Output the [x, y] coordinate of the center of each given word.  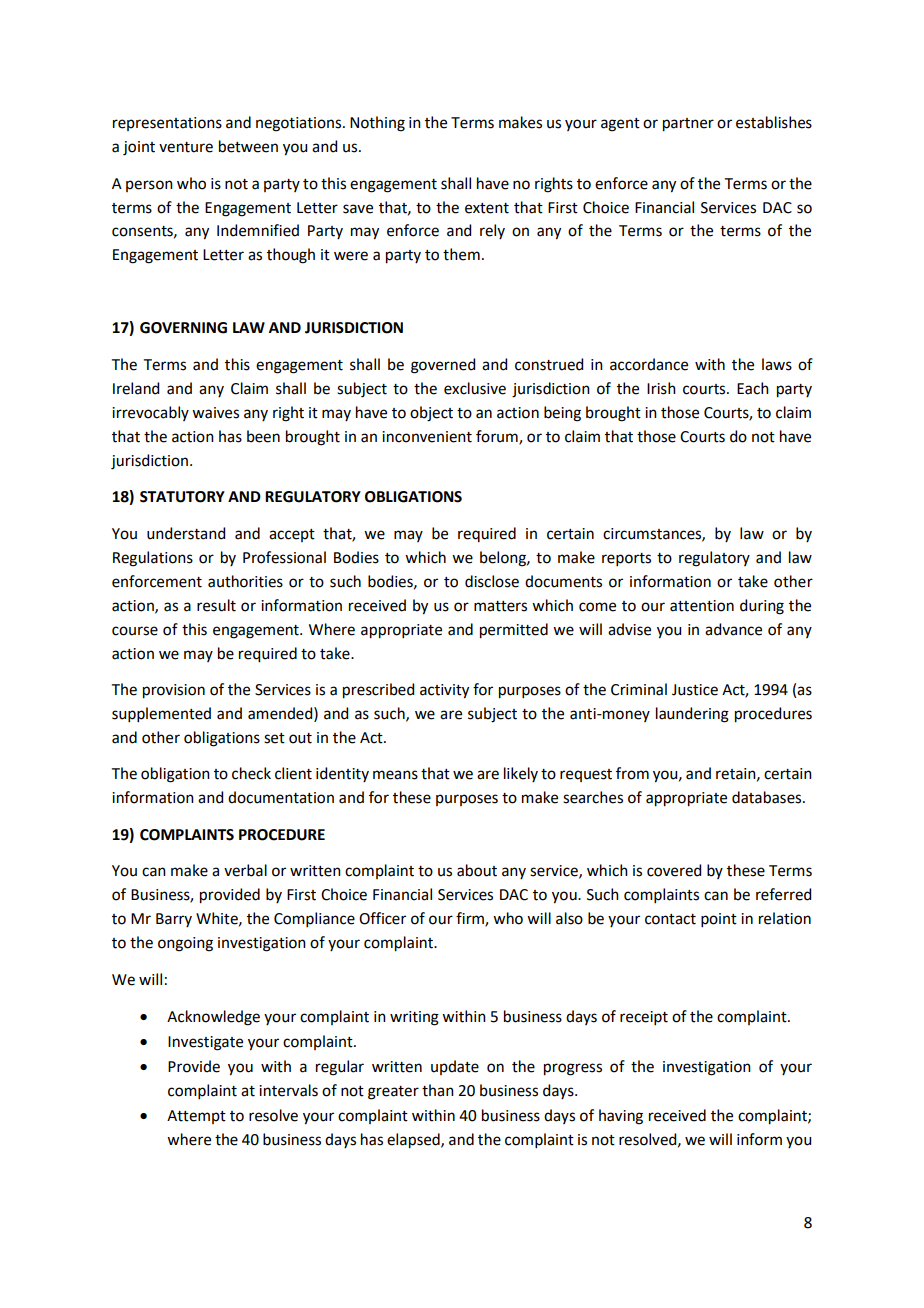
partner [688, 125]
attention [702, 606]
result [216, 605]
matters [500, 606]
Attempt [196, 1117]
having [621, 1117]
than [438, 1090]
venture [186, 147]
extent [487, 208]
